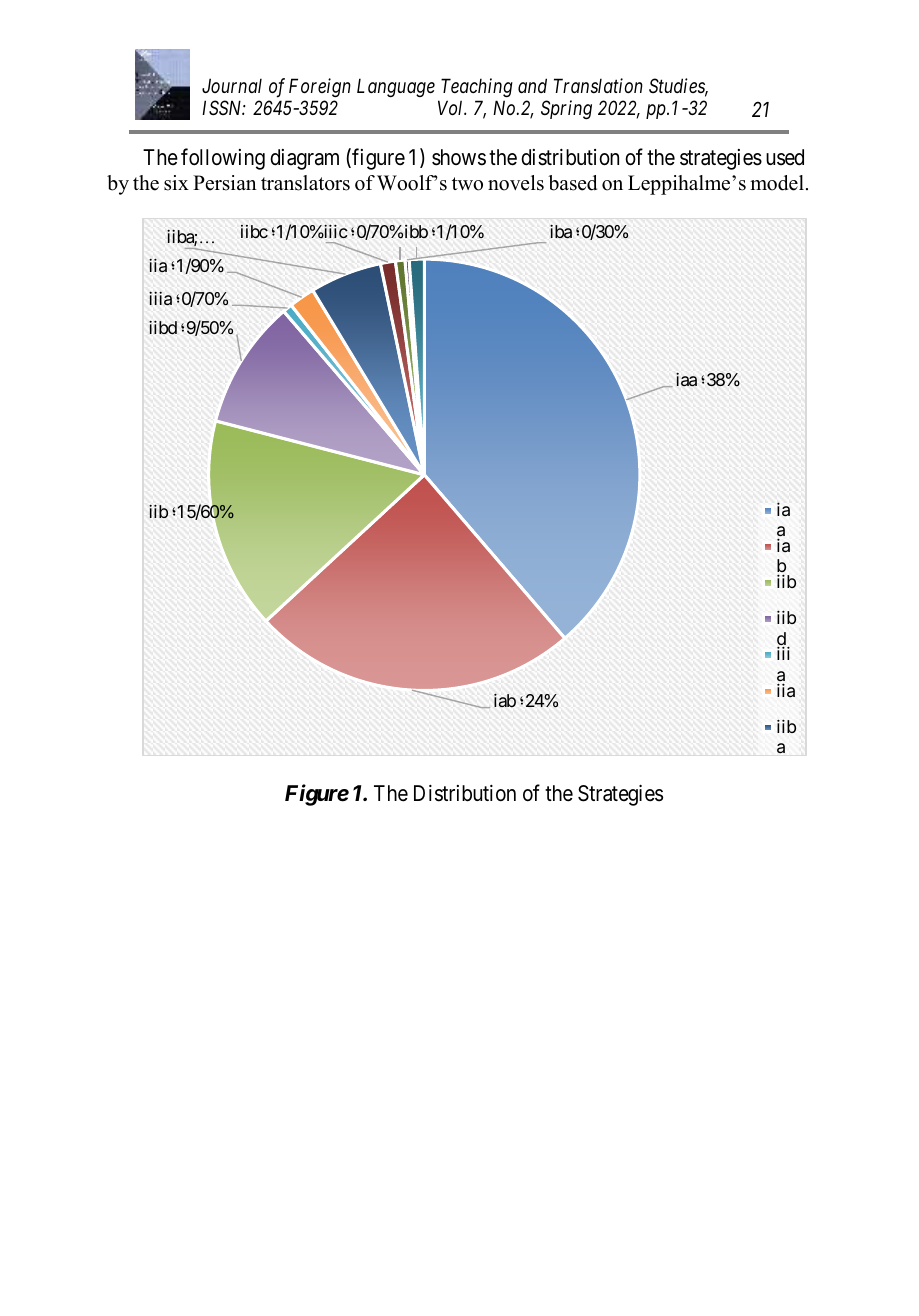 The image size is (919, 1316). What do you see at coordinates (777, 183) in the screenshot?
I see `model` at bounding box center [777, 183].
